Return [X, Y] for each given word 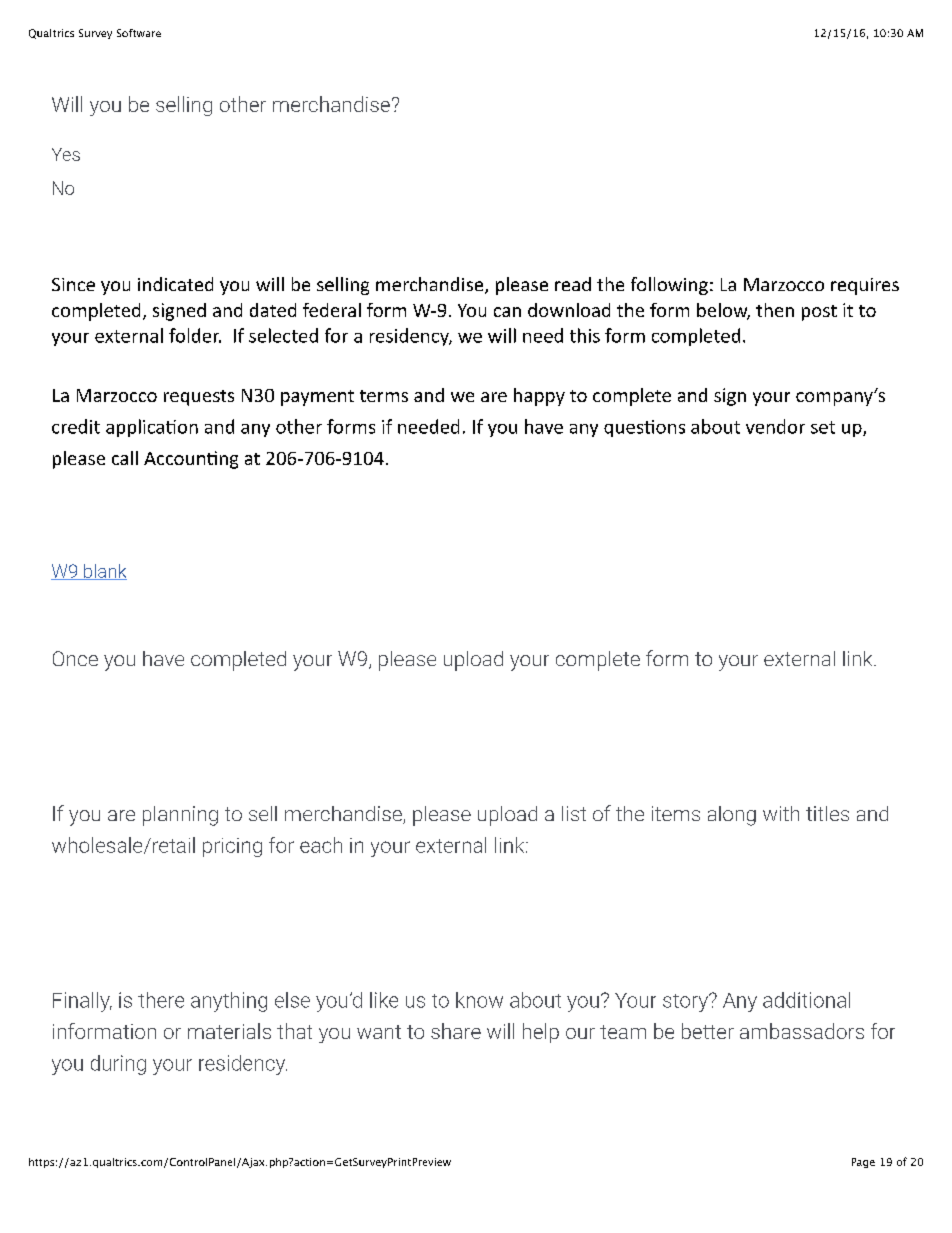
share [456, 1031]
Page [863, 1163]
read [573, 284]
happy [539, 397]
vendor [775, 426]
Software [139, 33]
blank [104, 572]
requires [865, 286]
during [118, 1065]
